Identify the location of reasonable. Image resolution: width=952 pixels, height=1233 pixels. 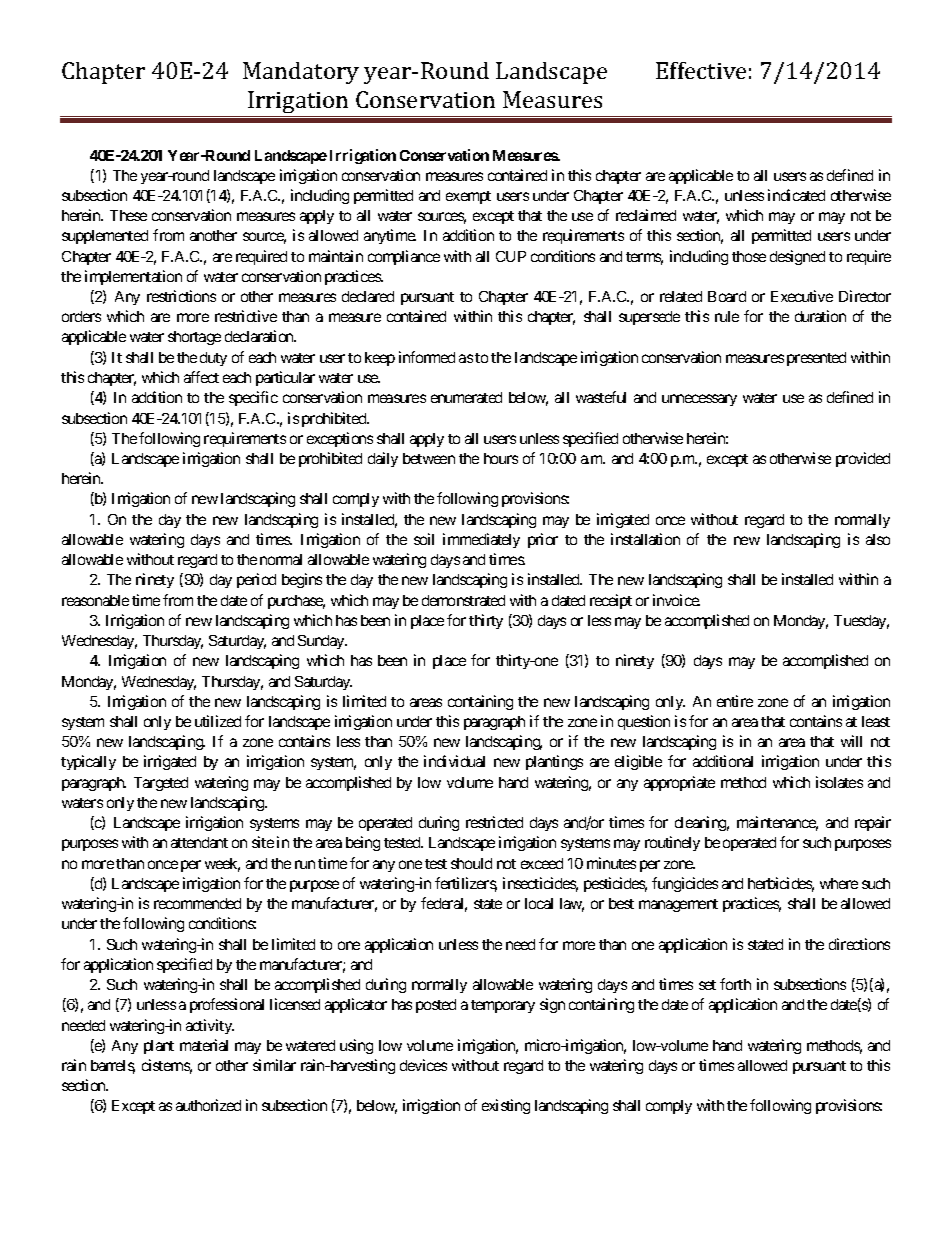
(95, 600).
